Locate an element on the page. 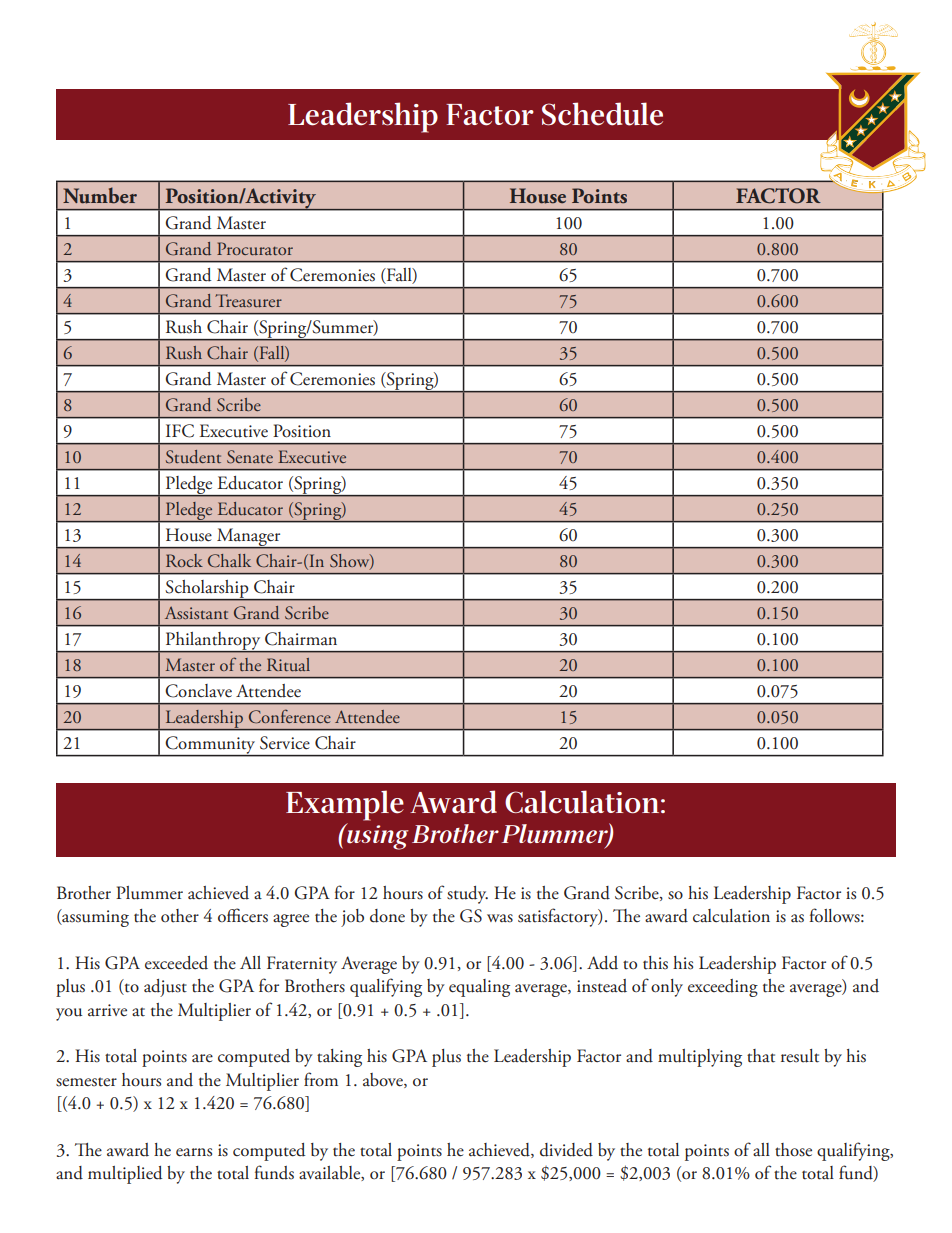  IFC is located at coordinates (180, 431).
